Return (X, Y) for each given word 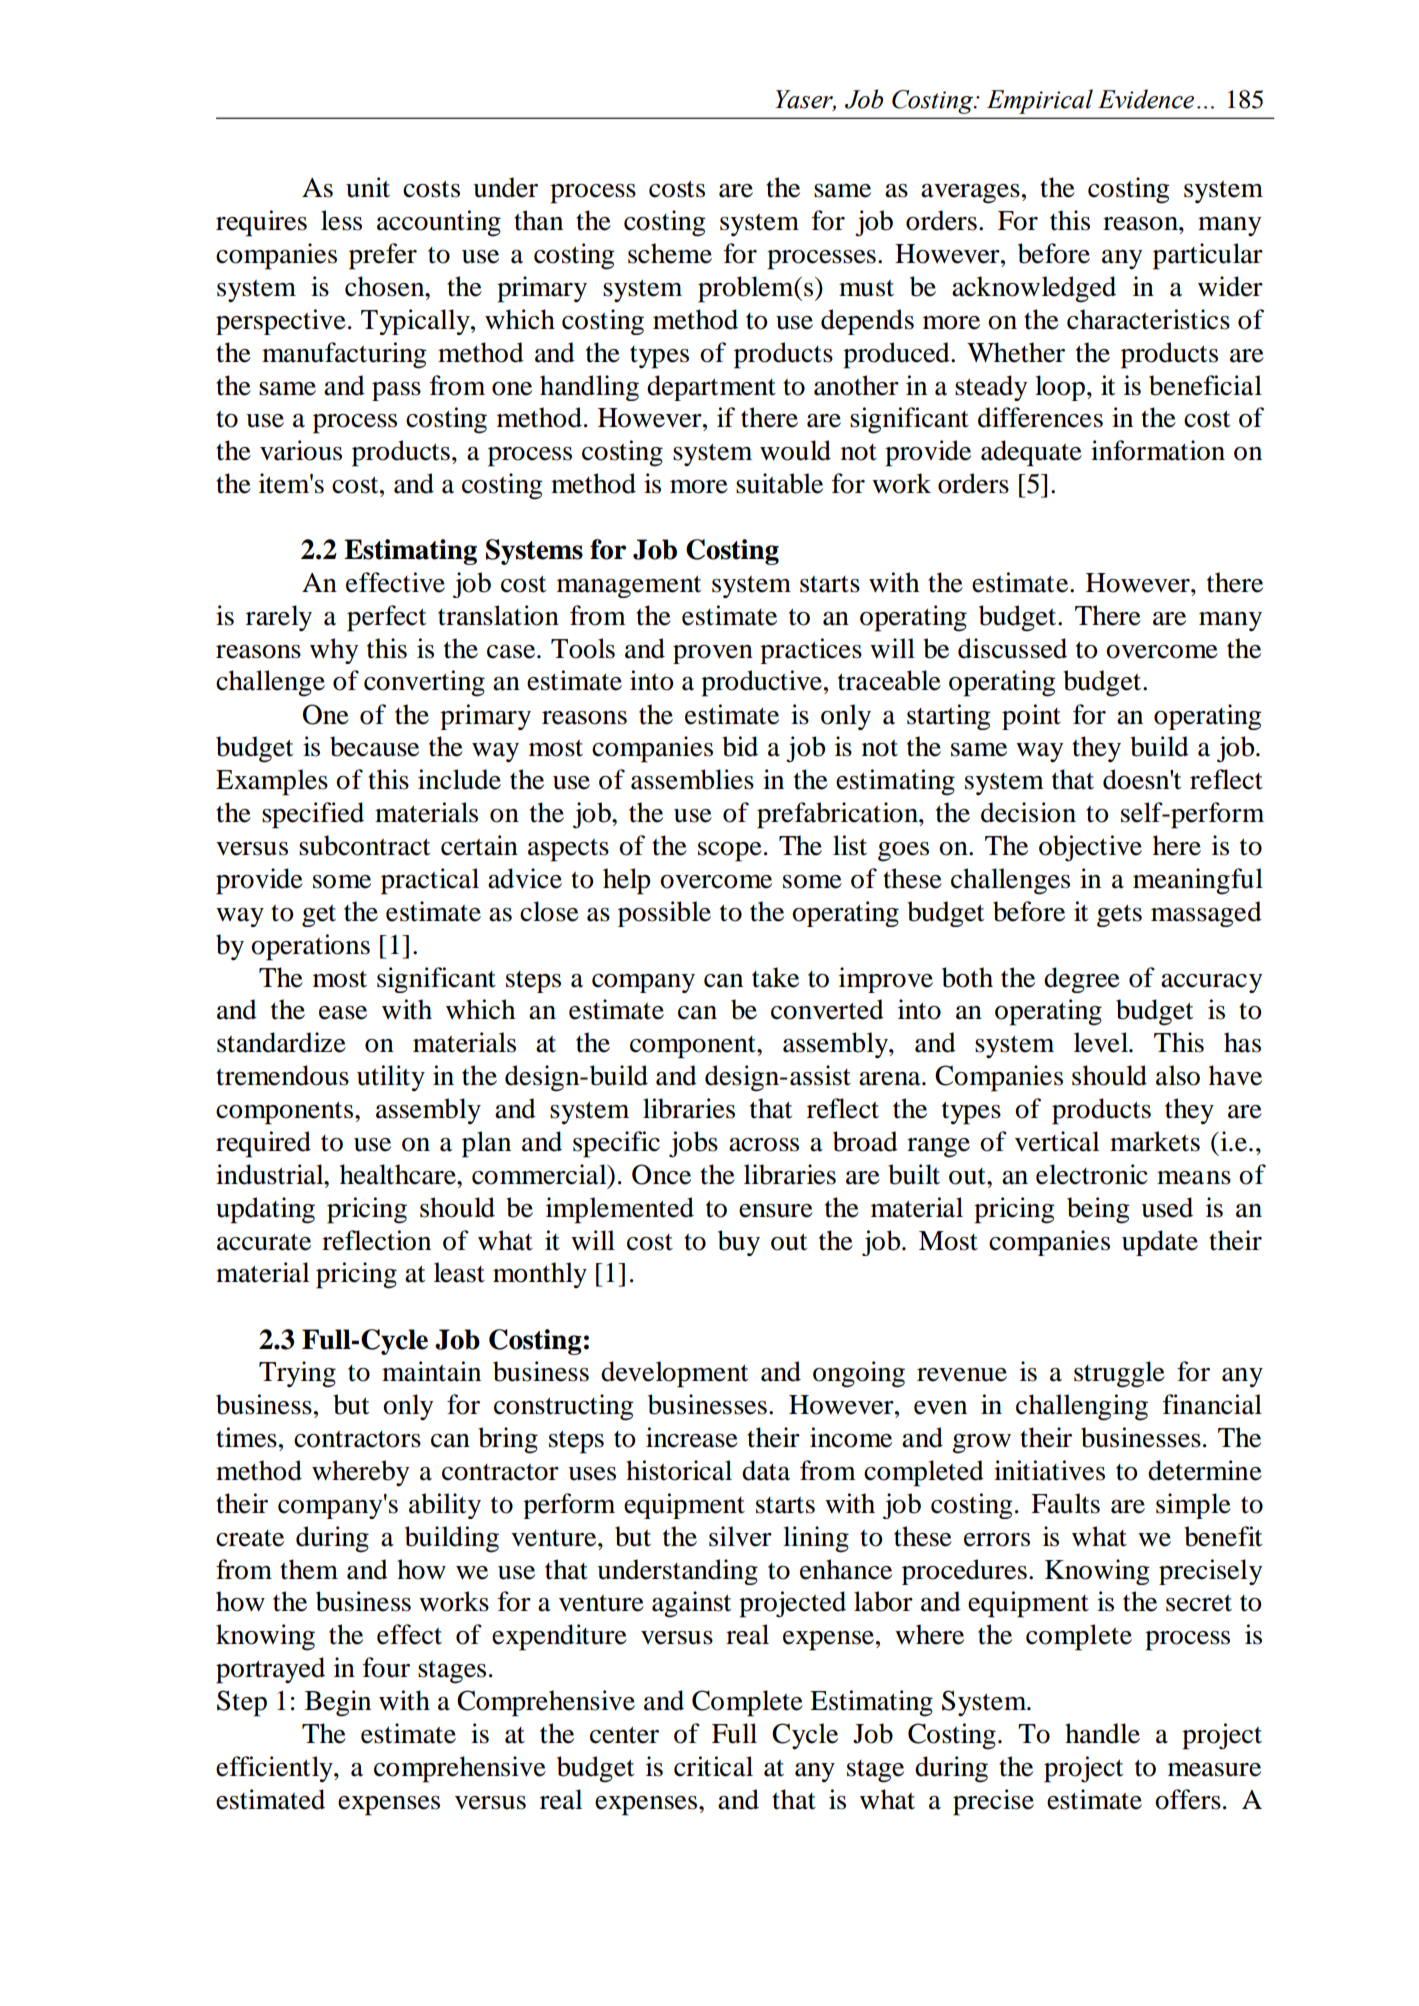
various (301, 450)
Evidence (1146, 99)
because (374, 746)
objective (1090, 848)
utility (391, 1078)
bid (740, 746)
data (766, 1470)
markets (1155, 1141)
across (764, 1145)
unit (368, 187)
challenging (1082, 1407)
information (1158, 450)
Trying (297, 1374)
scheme (670, 253)
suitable (779, 483)
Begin (338, 1703)
